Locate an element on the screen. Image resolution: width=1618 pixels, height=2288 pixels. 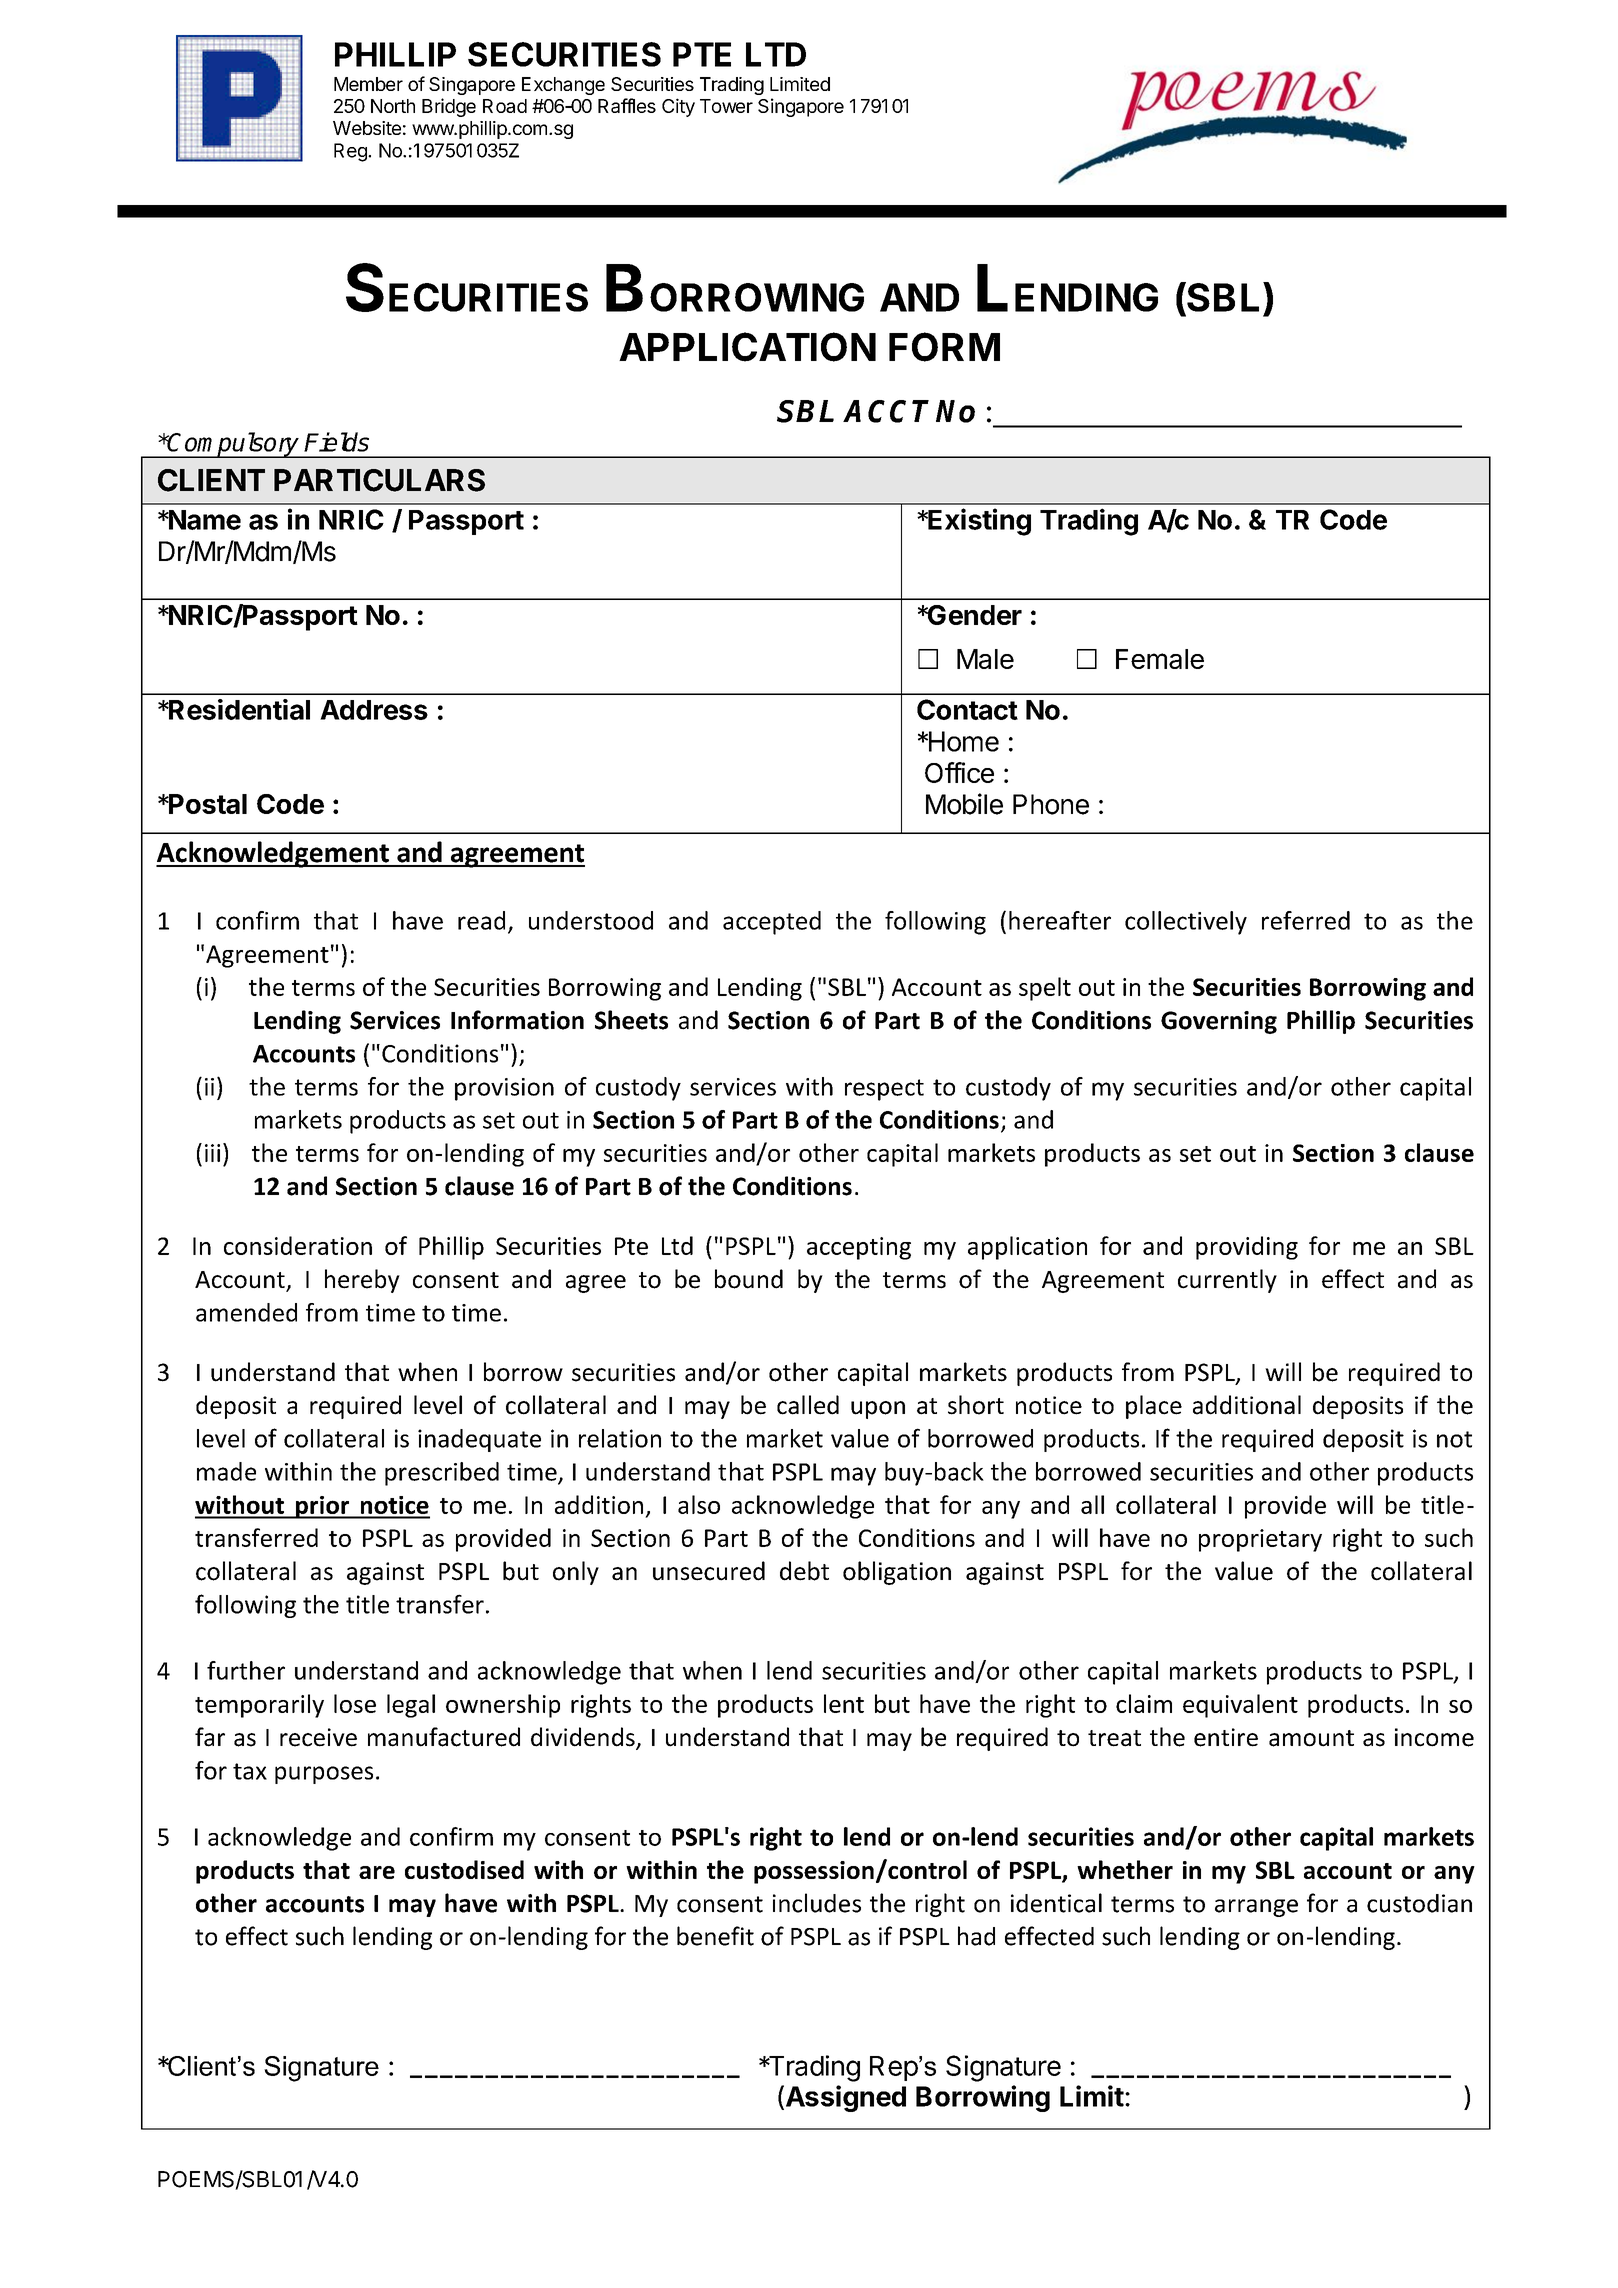
respect is located at coordinates (884, 1090).
